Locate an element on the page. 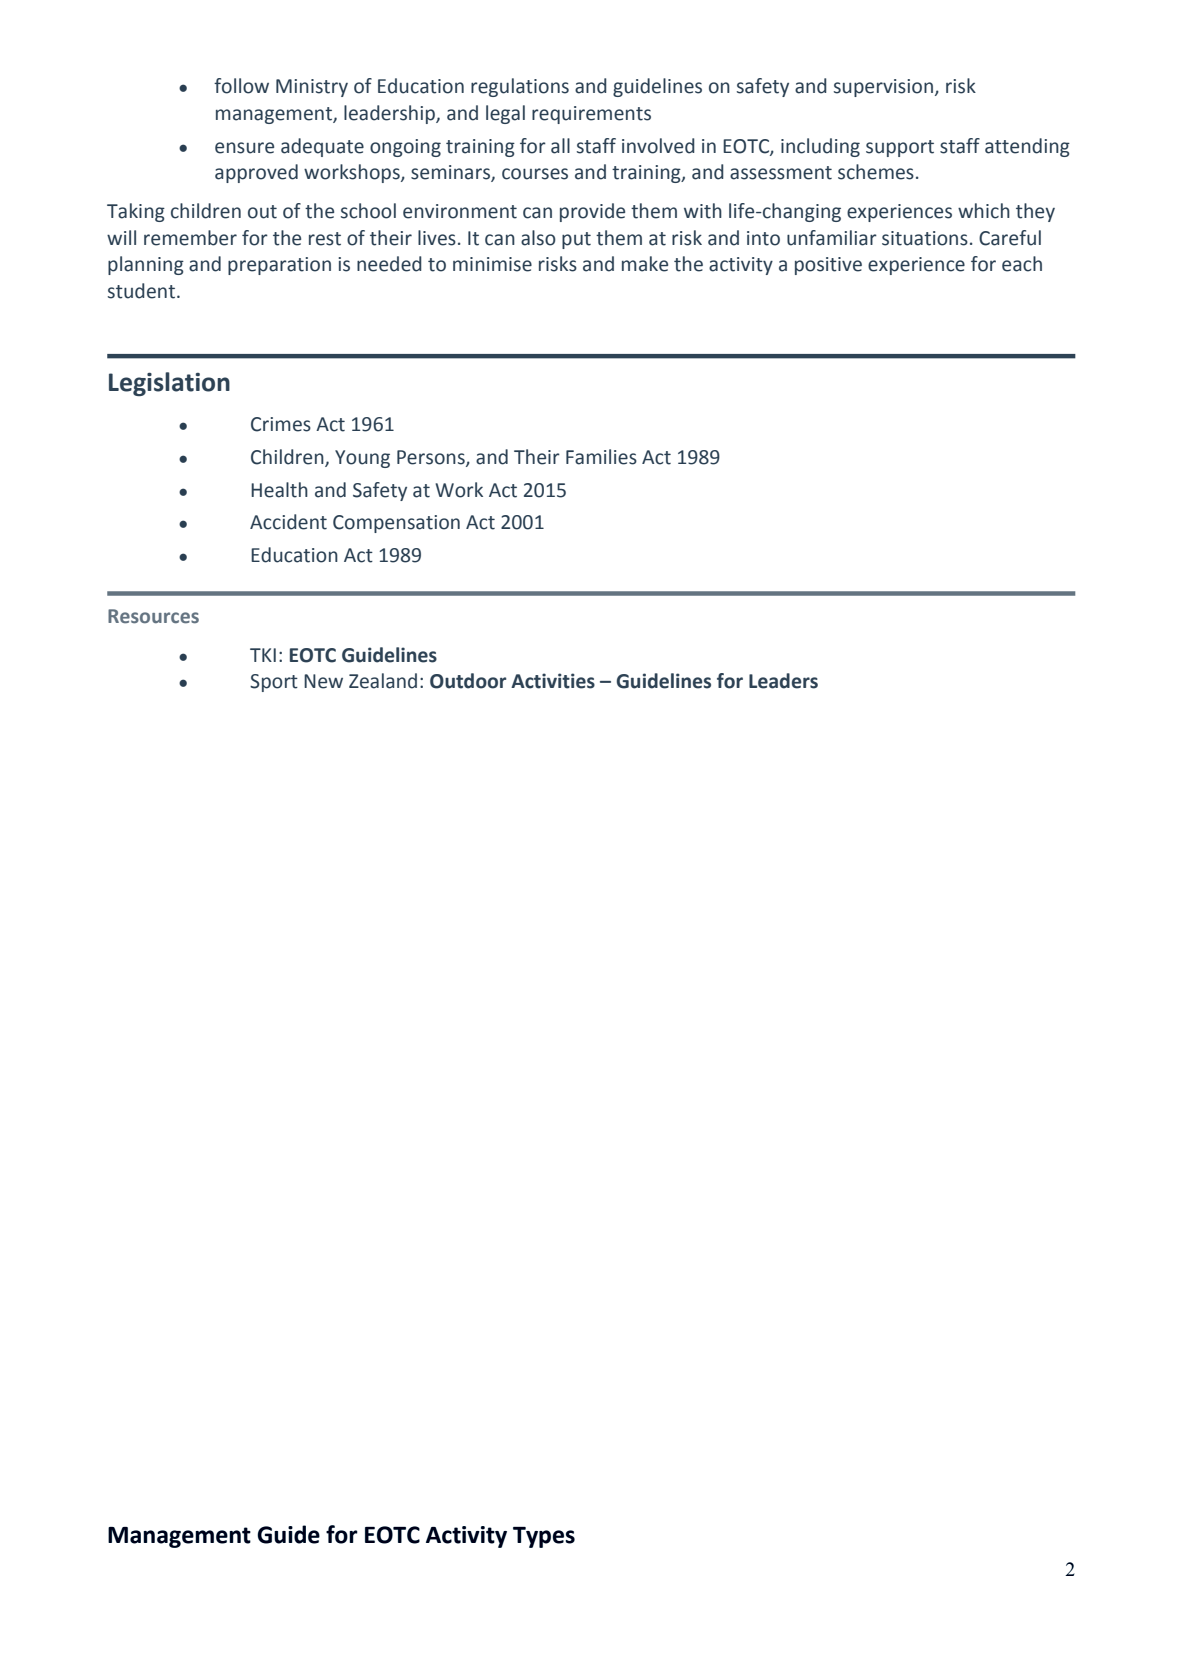  requirements is located at coordinates (591, 115).
